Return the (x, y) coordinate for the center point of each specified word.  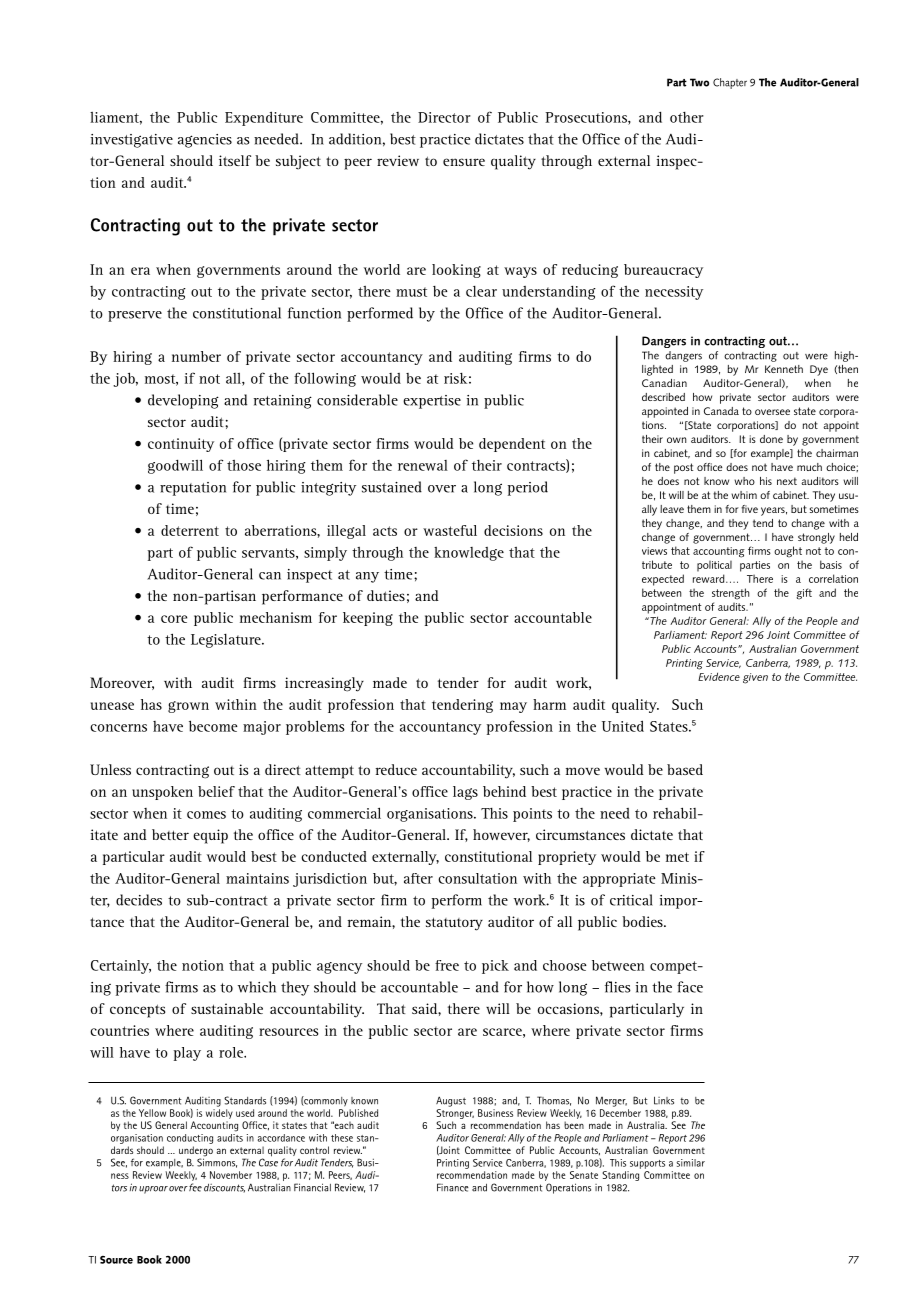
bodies (643, 921)
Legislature (227, 641)
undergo (196, 1152)
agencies (205, 141)
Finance (453, 1187)
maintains (257, 878)
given (755, 678)
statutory (454, 924)
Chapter (730, 83)
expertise (432, 402)
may (513, 707)
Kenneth (784, 369)
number (196, 356)
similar (690, 1163)
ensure (464, 162)
